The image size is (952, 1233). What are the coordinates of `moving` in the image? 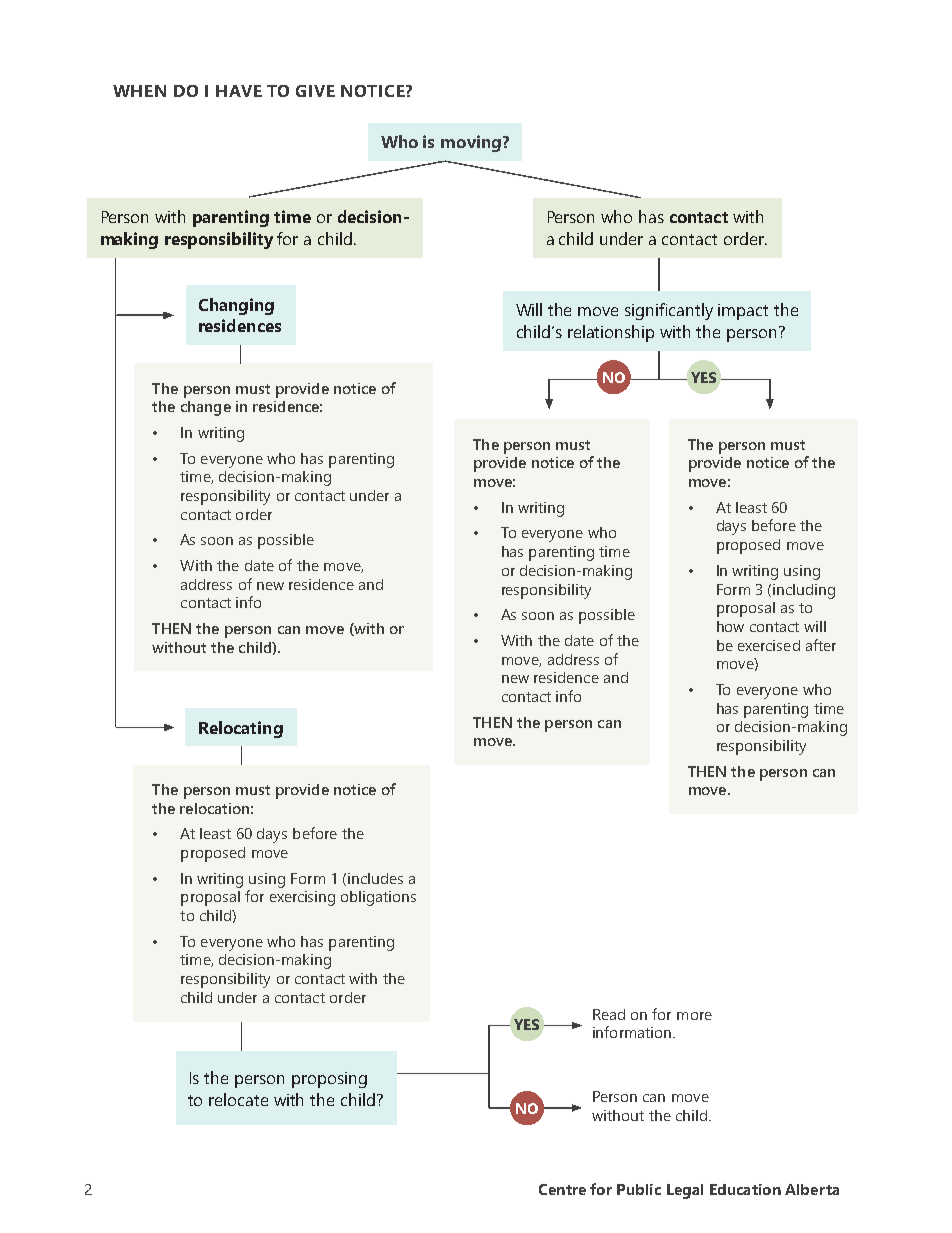 It's located at (471, 143).
